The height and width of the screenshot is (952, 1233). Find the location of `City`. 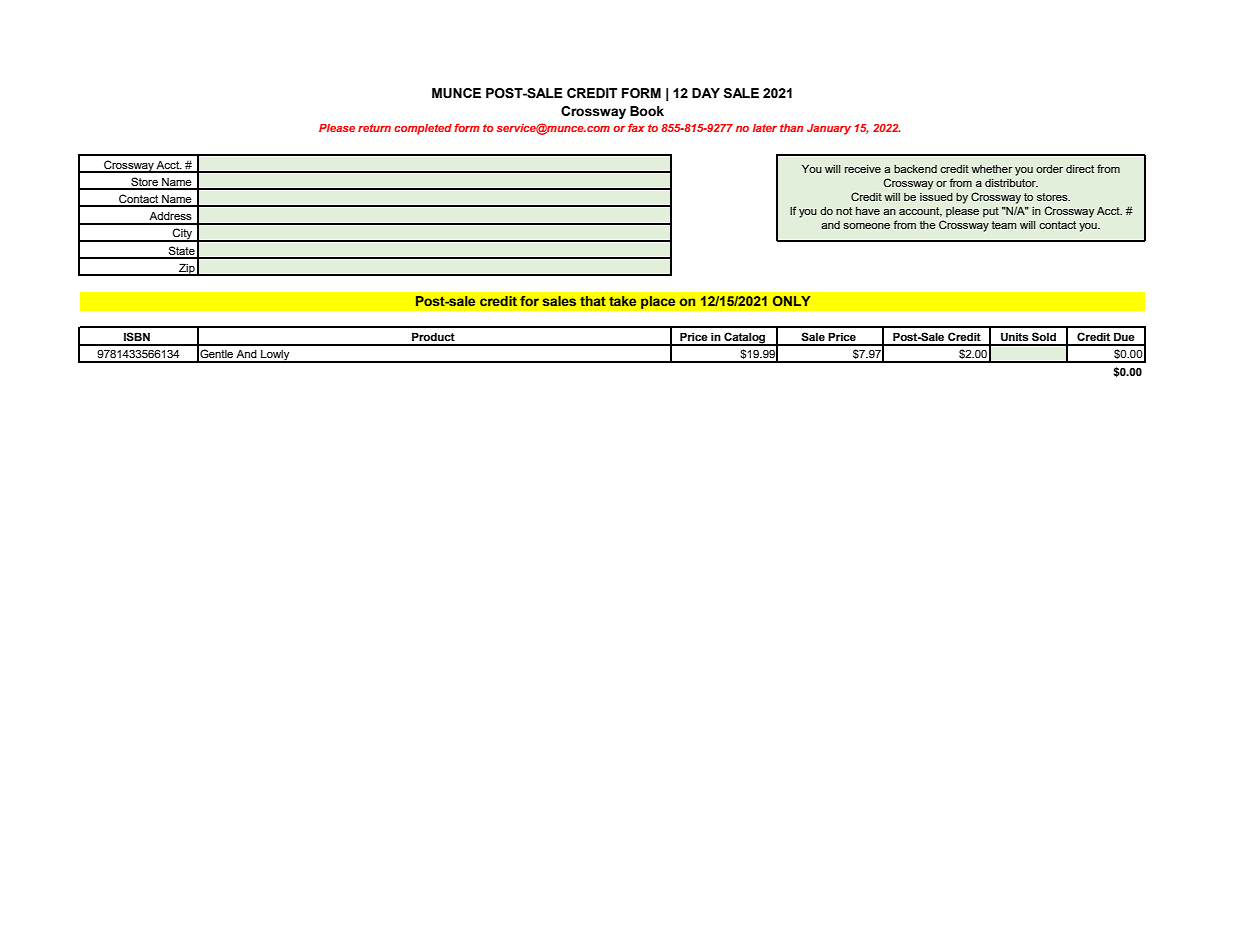

City is located at coordinates (183, 235).
